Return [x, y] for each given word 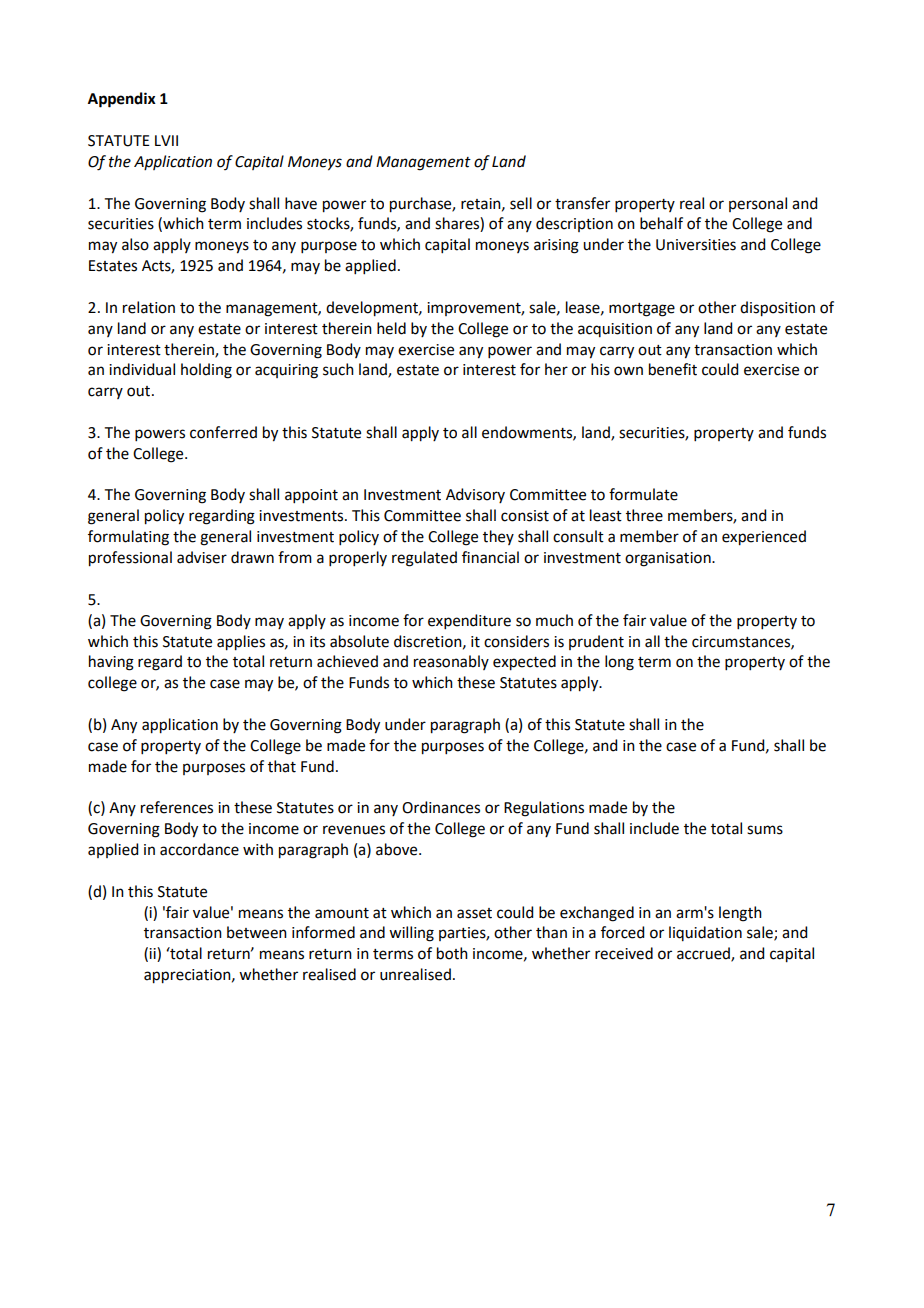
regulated [424, 559]
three [644, 515]
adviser [202, 557]
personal [758, 204]
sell [521, 203]
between [257, 932]
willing [411, 934]
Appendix [122, 100]
